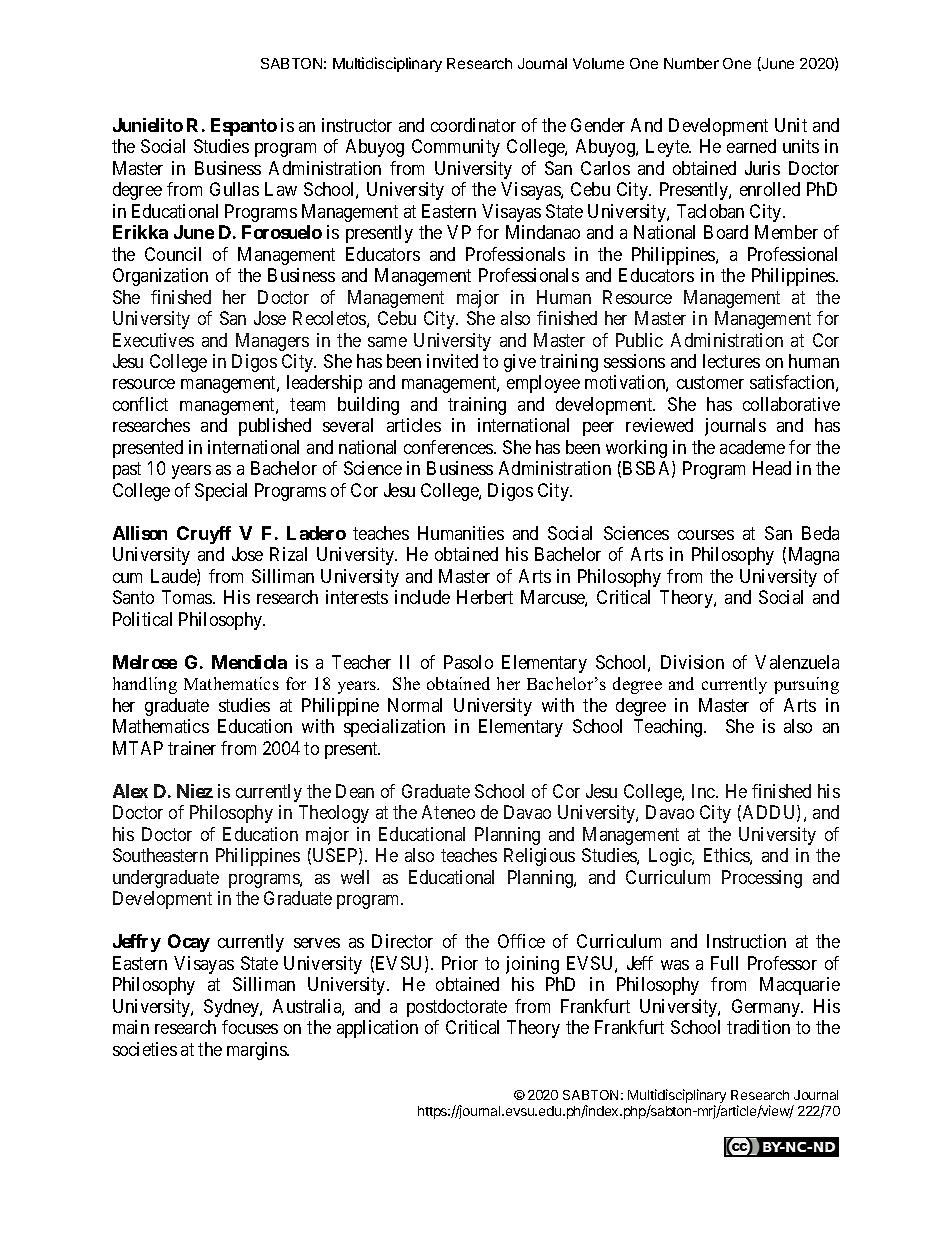 This screenshot has width=952, height=1233. What do you see at coordinates (762, 879) in the screenshot?
I see `Processing` at bounding box center [762, 879].
